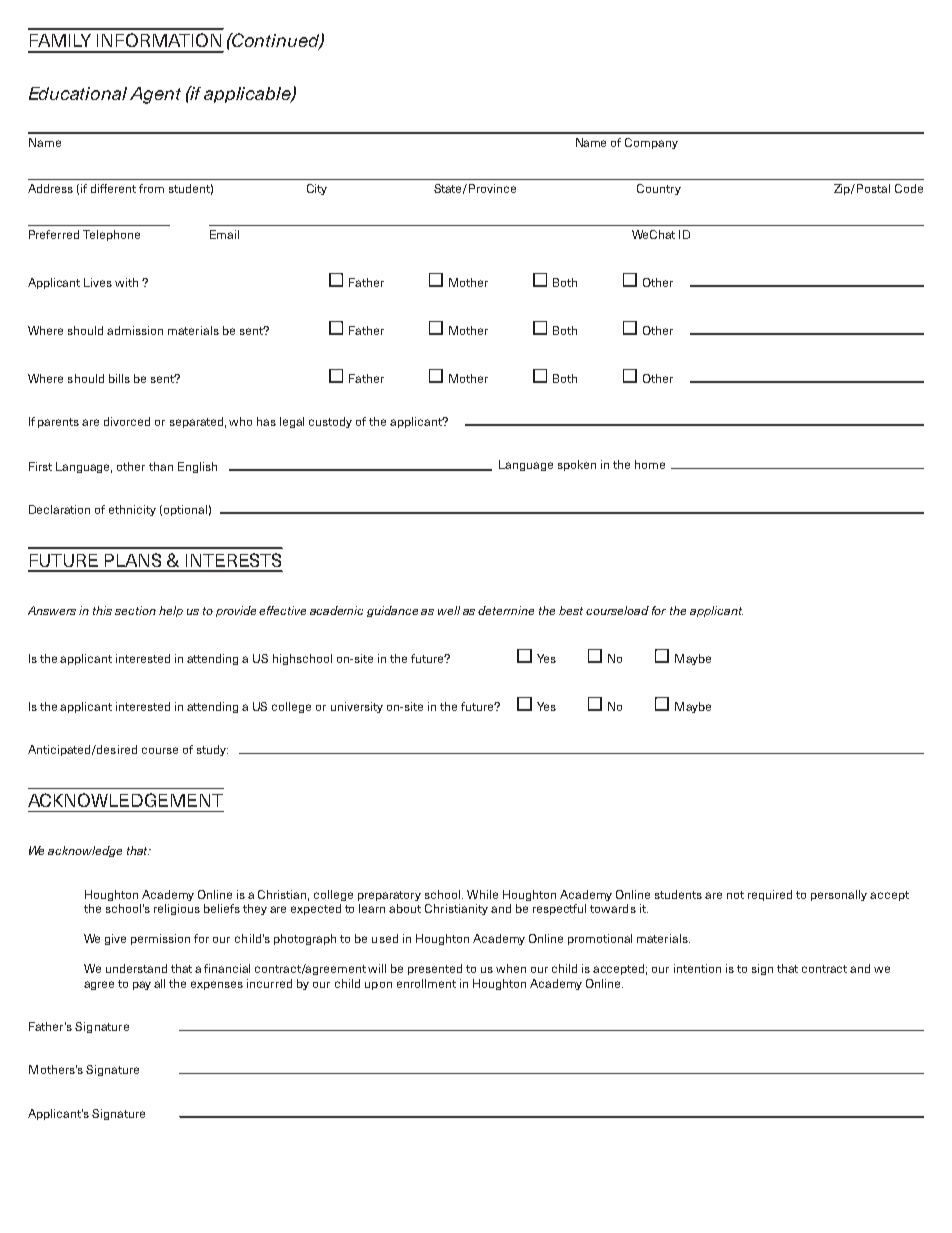 The height and width of the document is (1233, 952). I want to click on understand, so click(136, 968).
